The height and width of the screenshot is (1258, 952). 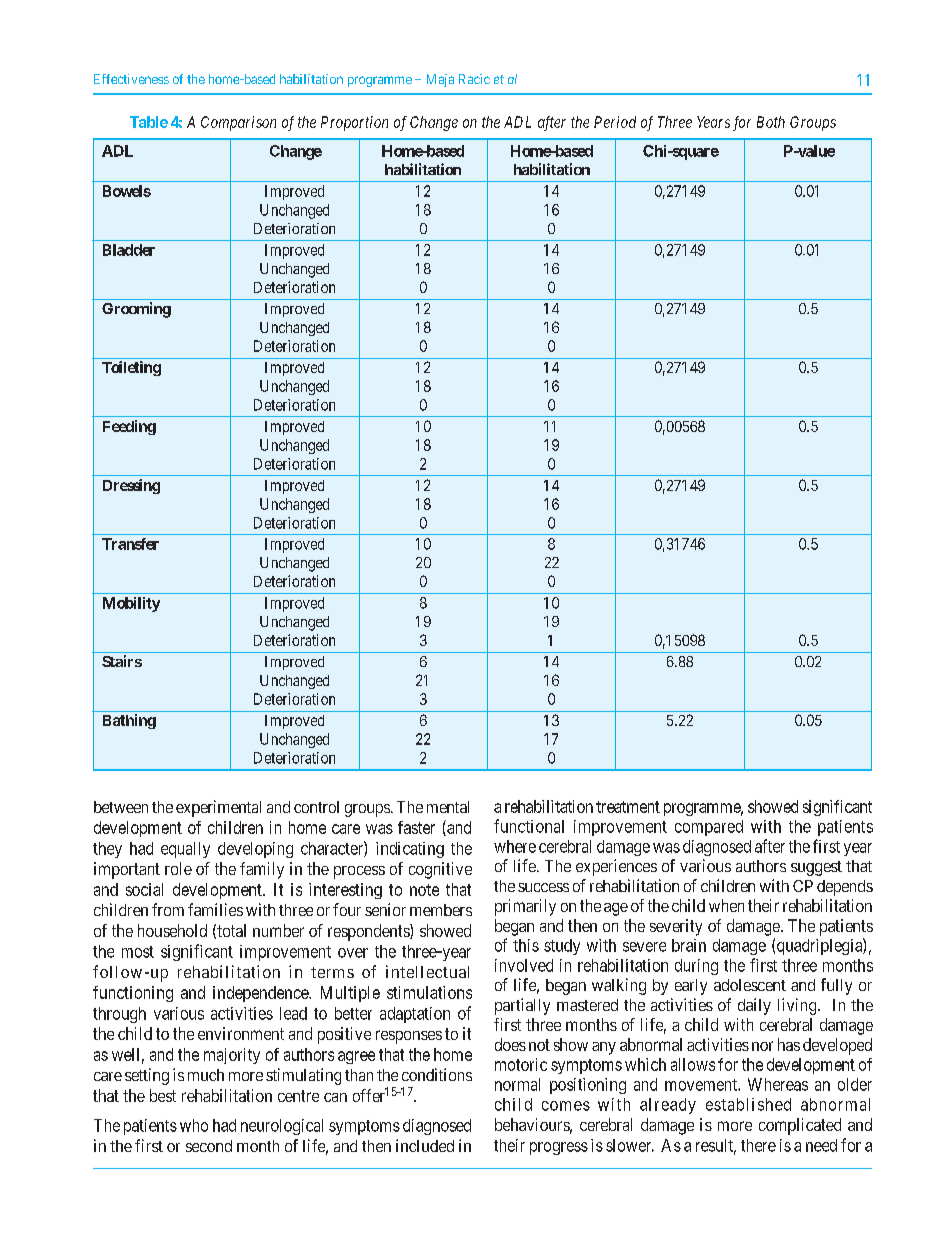 What do you see at coordinates (529, 826) in the screenshot?
I see `functional` at bounding box center [529, 826].
